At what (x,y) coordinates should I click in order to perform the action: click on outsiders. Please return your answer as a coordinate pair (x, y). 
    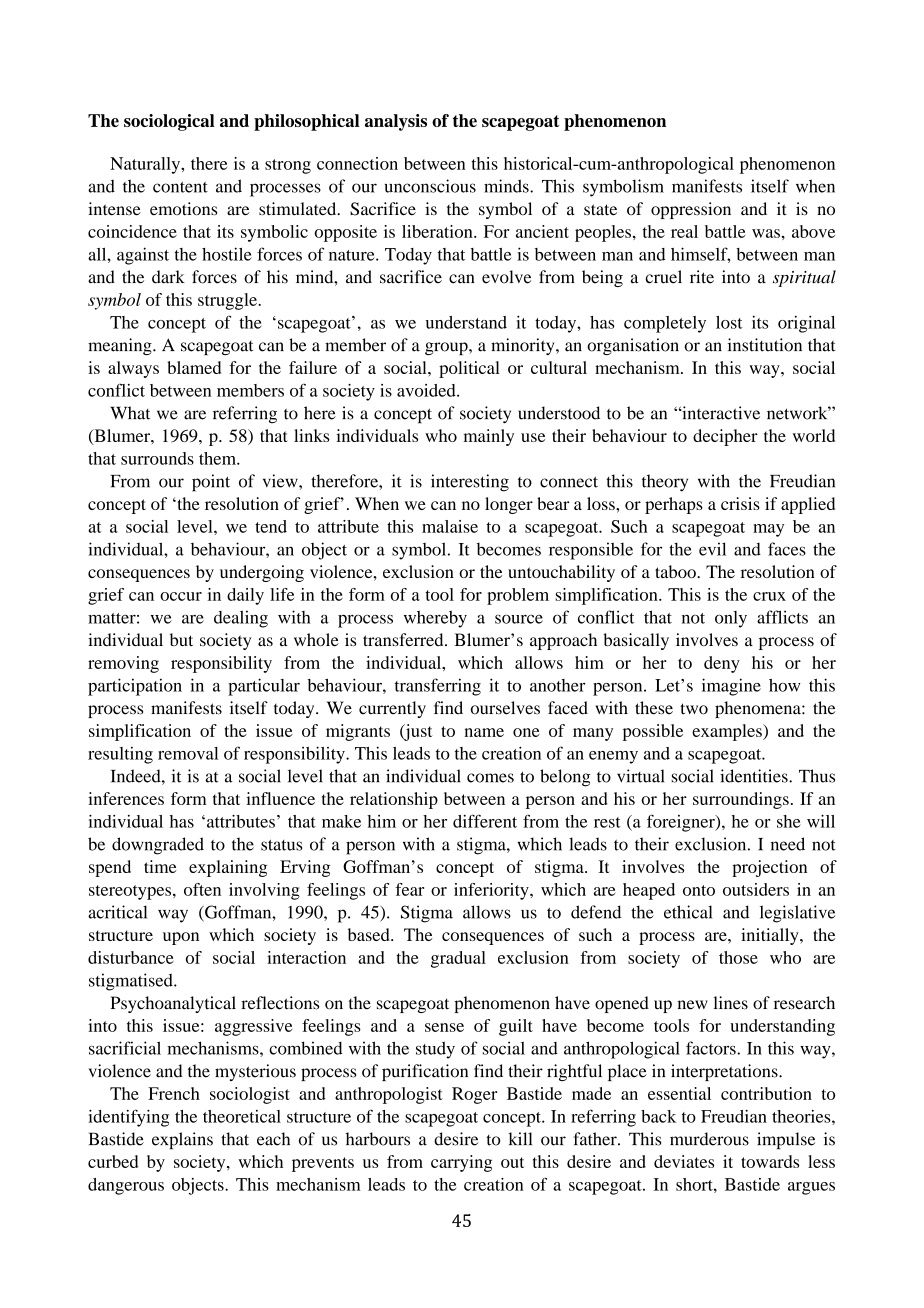
    Looking at the image, I should click on (756, 889).
